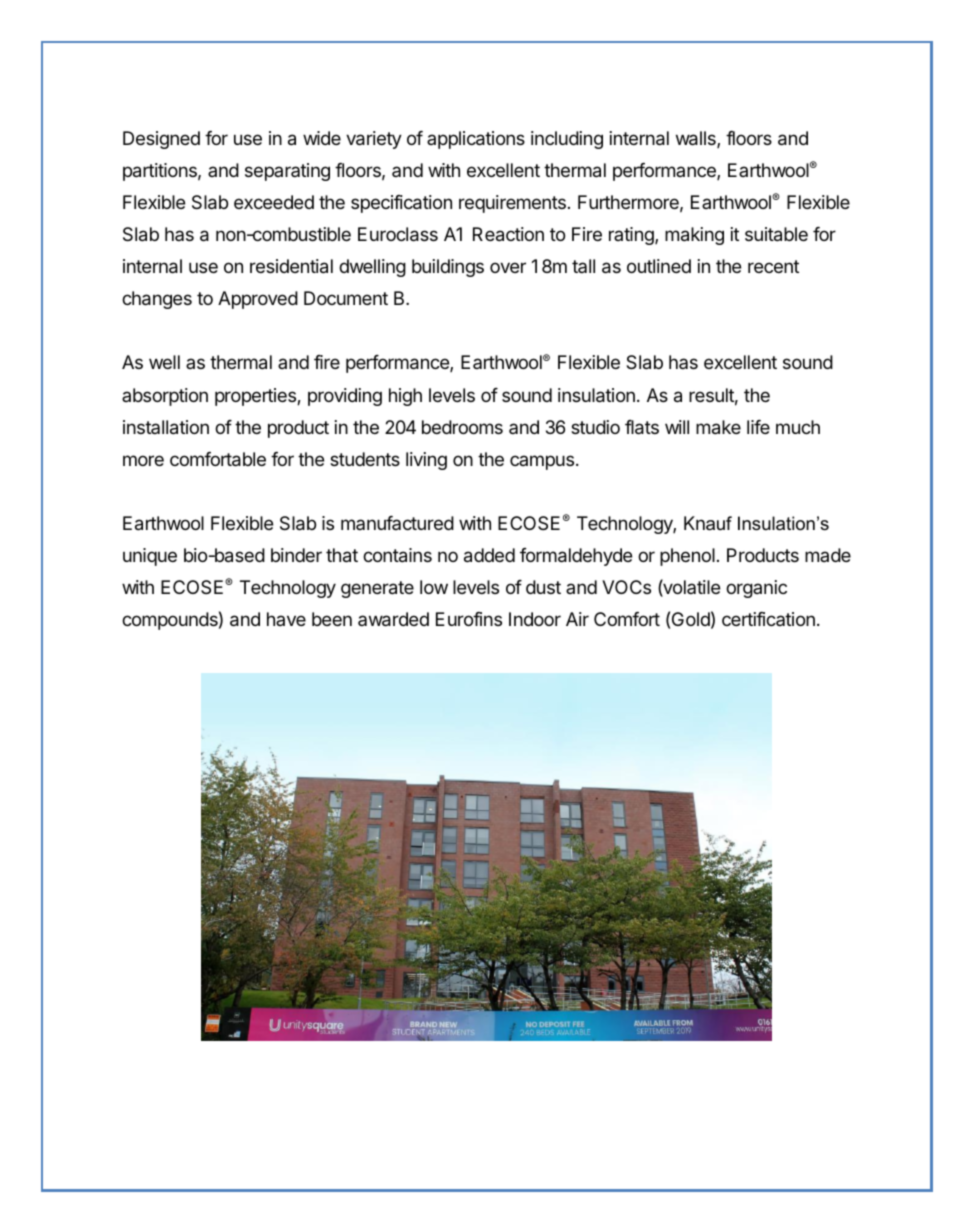 The height and width of the screenshot is (1232, 973). Describe the element at coordinates (535, 619) in the screenshot. I see `Indoor` at that location.
